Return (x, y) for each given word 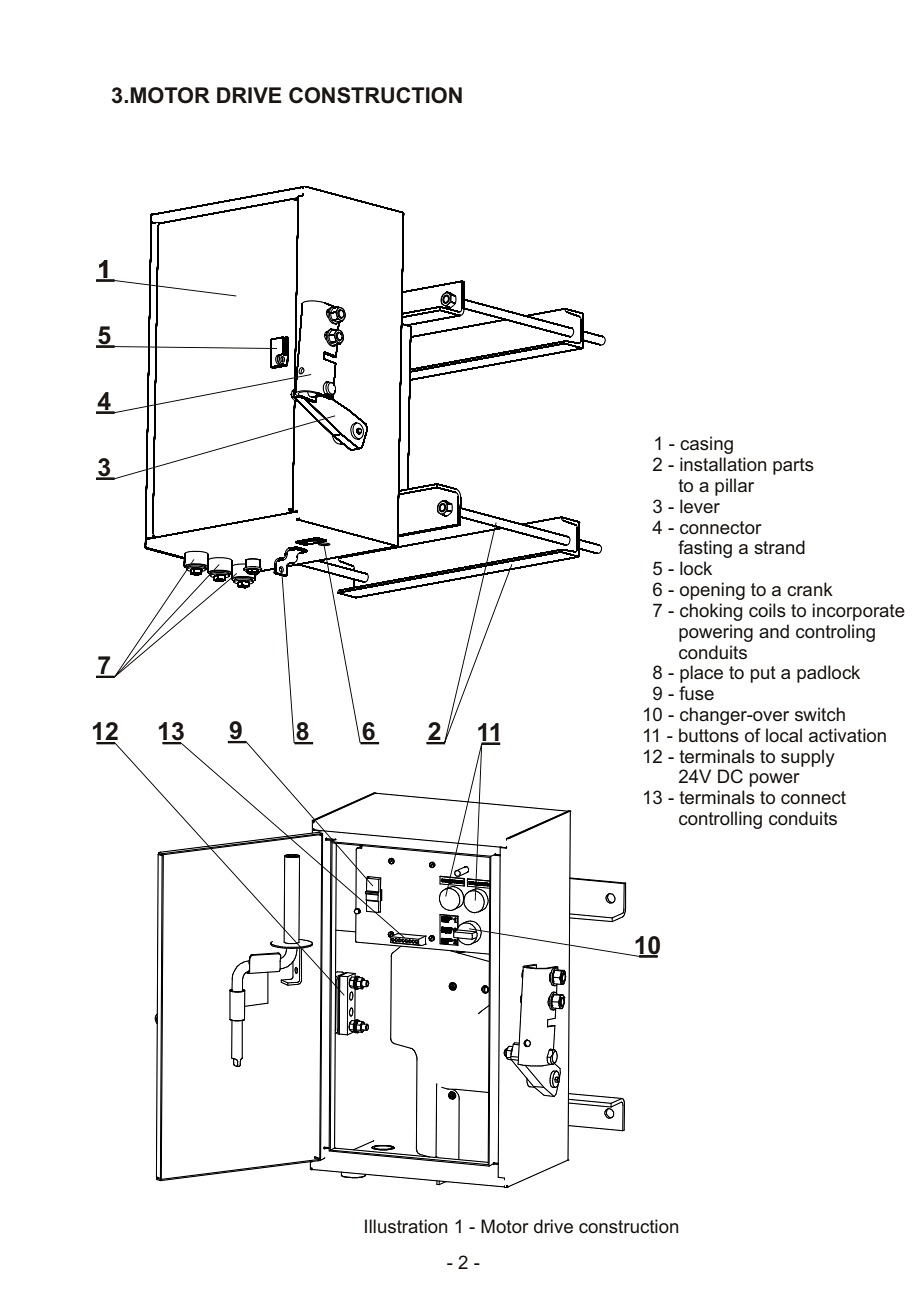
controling (835, 633)
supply (808, 758)
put (763, 674)
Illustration (406, 1226)
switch (820, 714)
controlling (720, 820)
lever (700, 506)
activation (847, 735)
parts (793, 466)
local (784, 735)
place (701, 674)
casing (706, 445)
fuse (696, 693)
